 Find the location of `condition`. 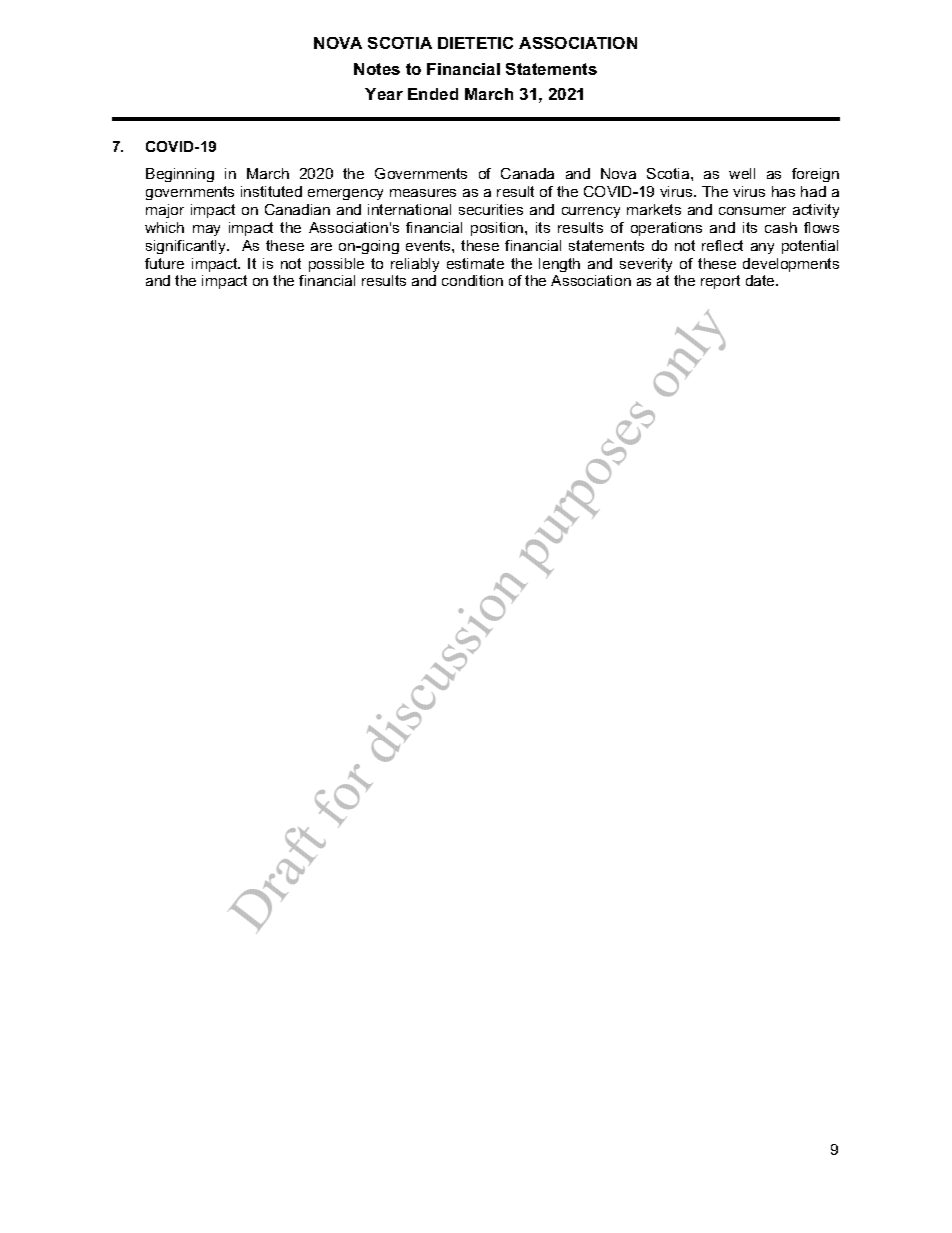

condition is located at coordinates (472, 280).
